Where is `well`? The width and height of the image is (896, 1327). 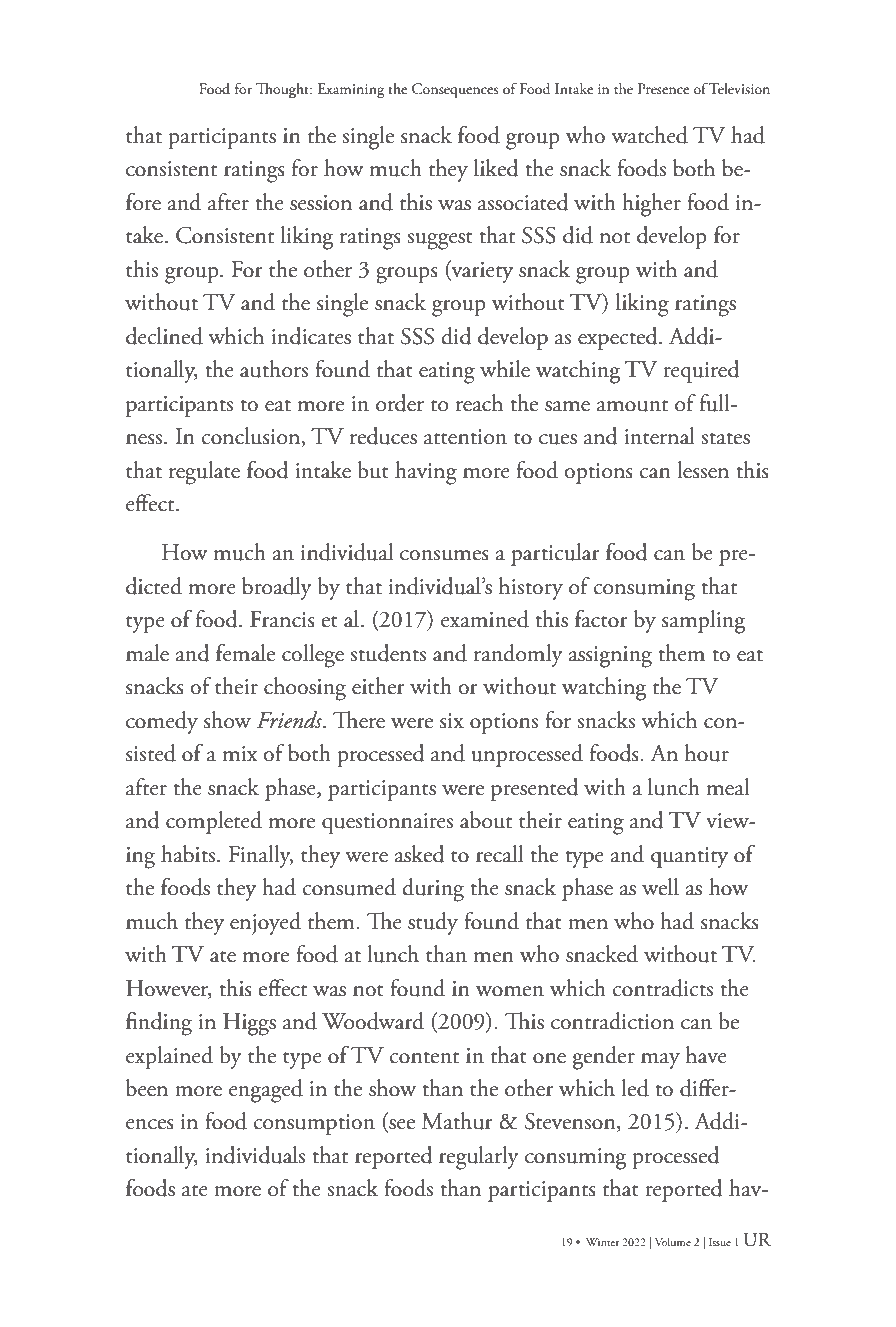 well is located at coordinates (660, 887).
